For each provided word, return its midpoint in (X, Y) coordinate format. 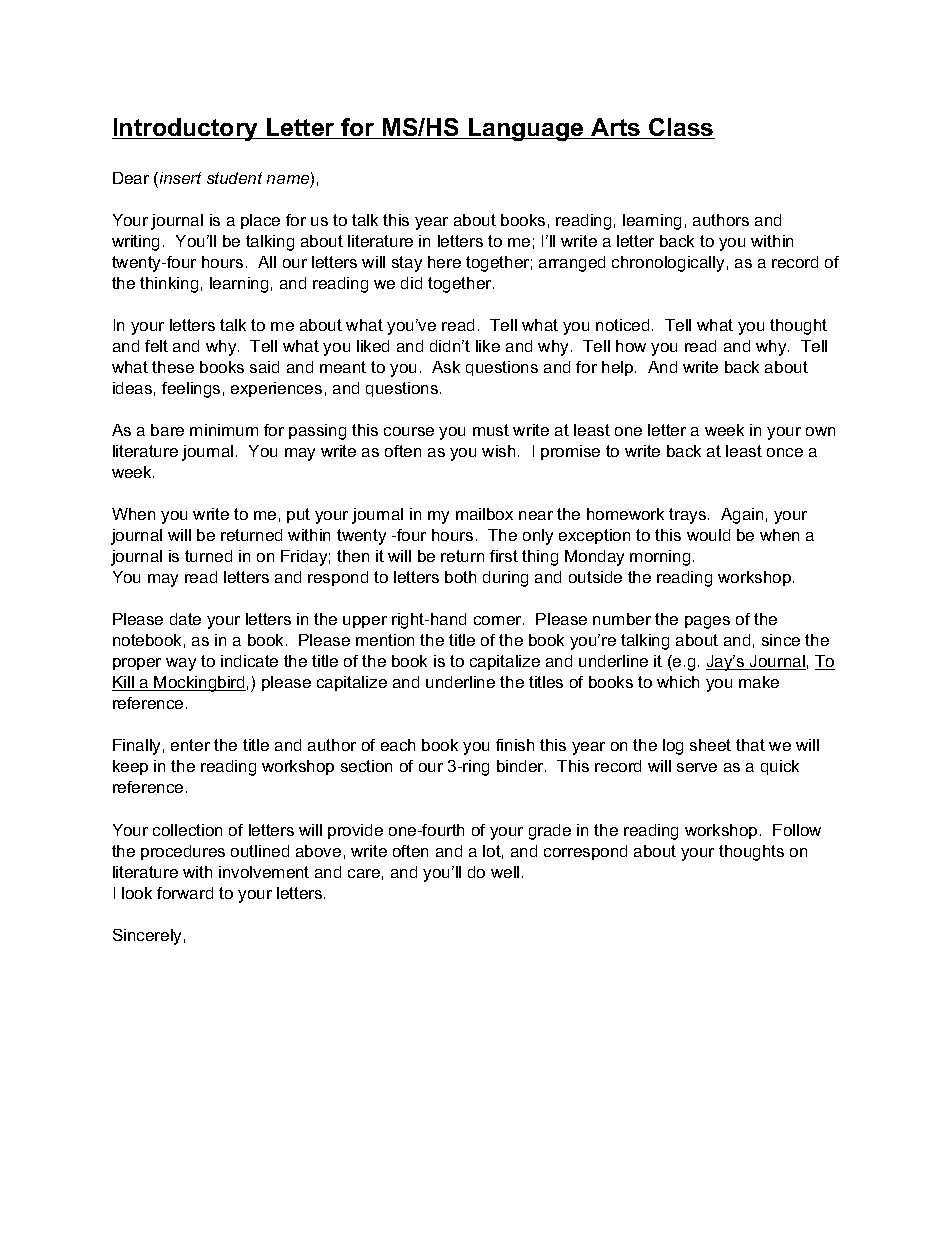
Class (681, 128)
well (505, 872)
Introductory (186, 129)
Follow (797, 830)
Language (526, 129)
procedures (183, 852)
